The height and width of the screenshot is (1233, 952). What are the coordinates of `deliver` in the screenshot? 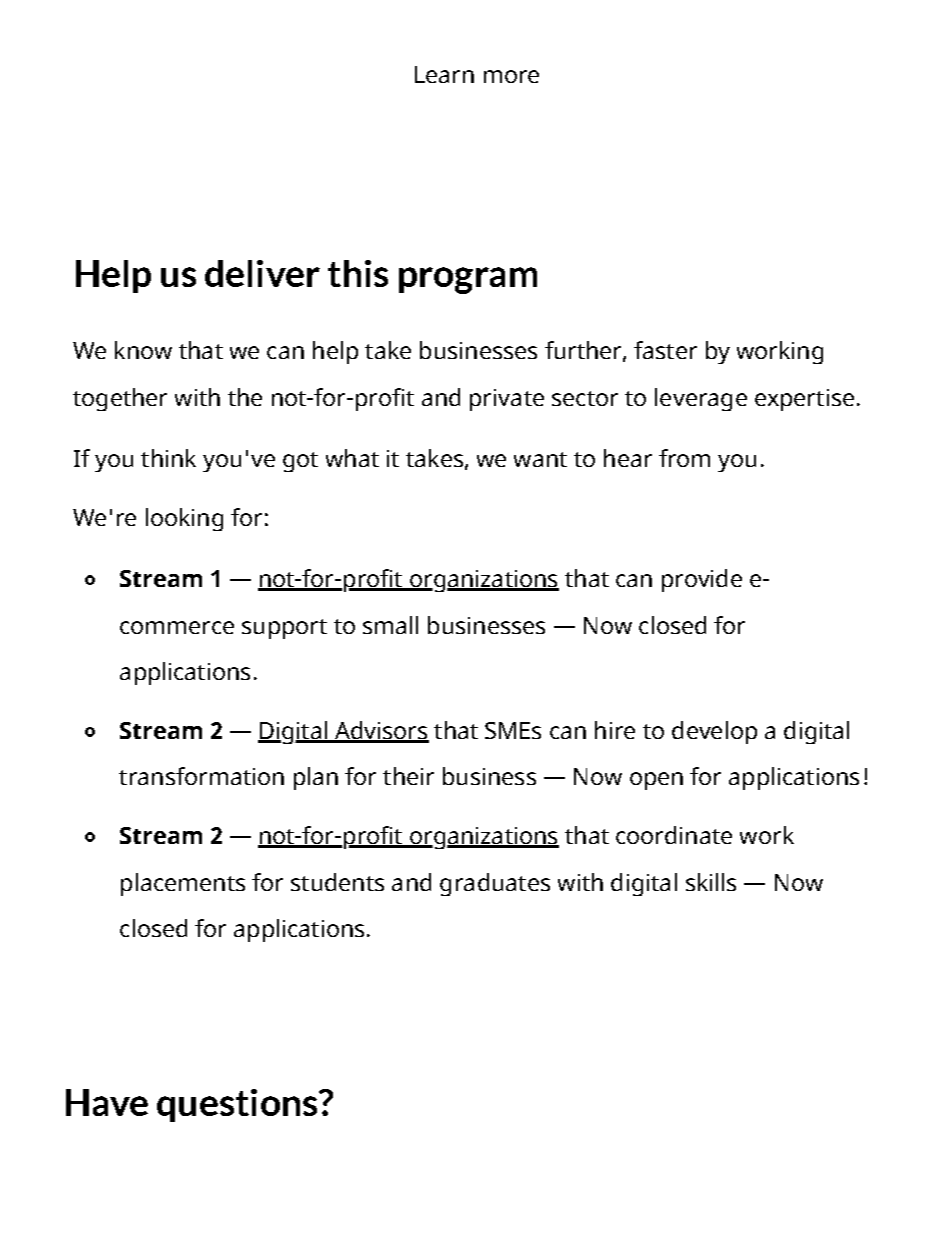 It's located at (262, 273).
